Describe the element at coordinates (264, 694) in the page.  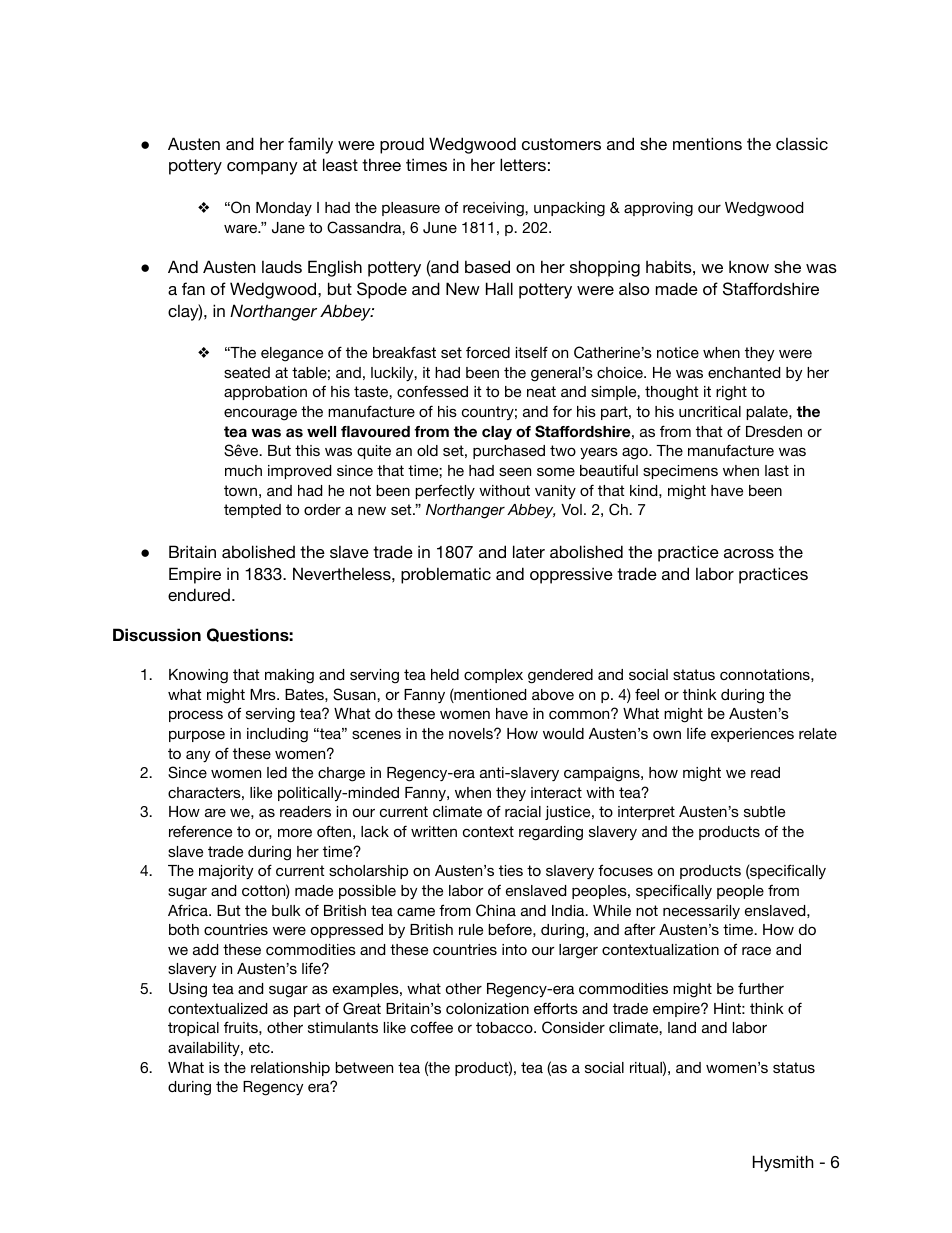
I see `Mrs` at that location.
